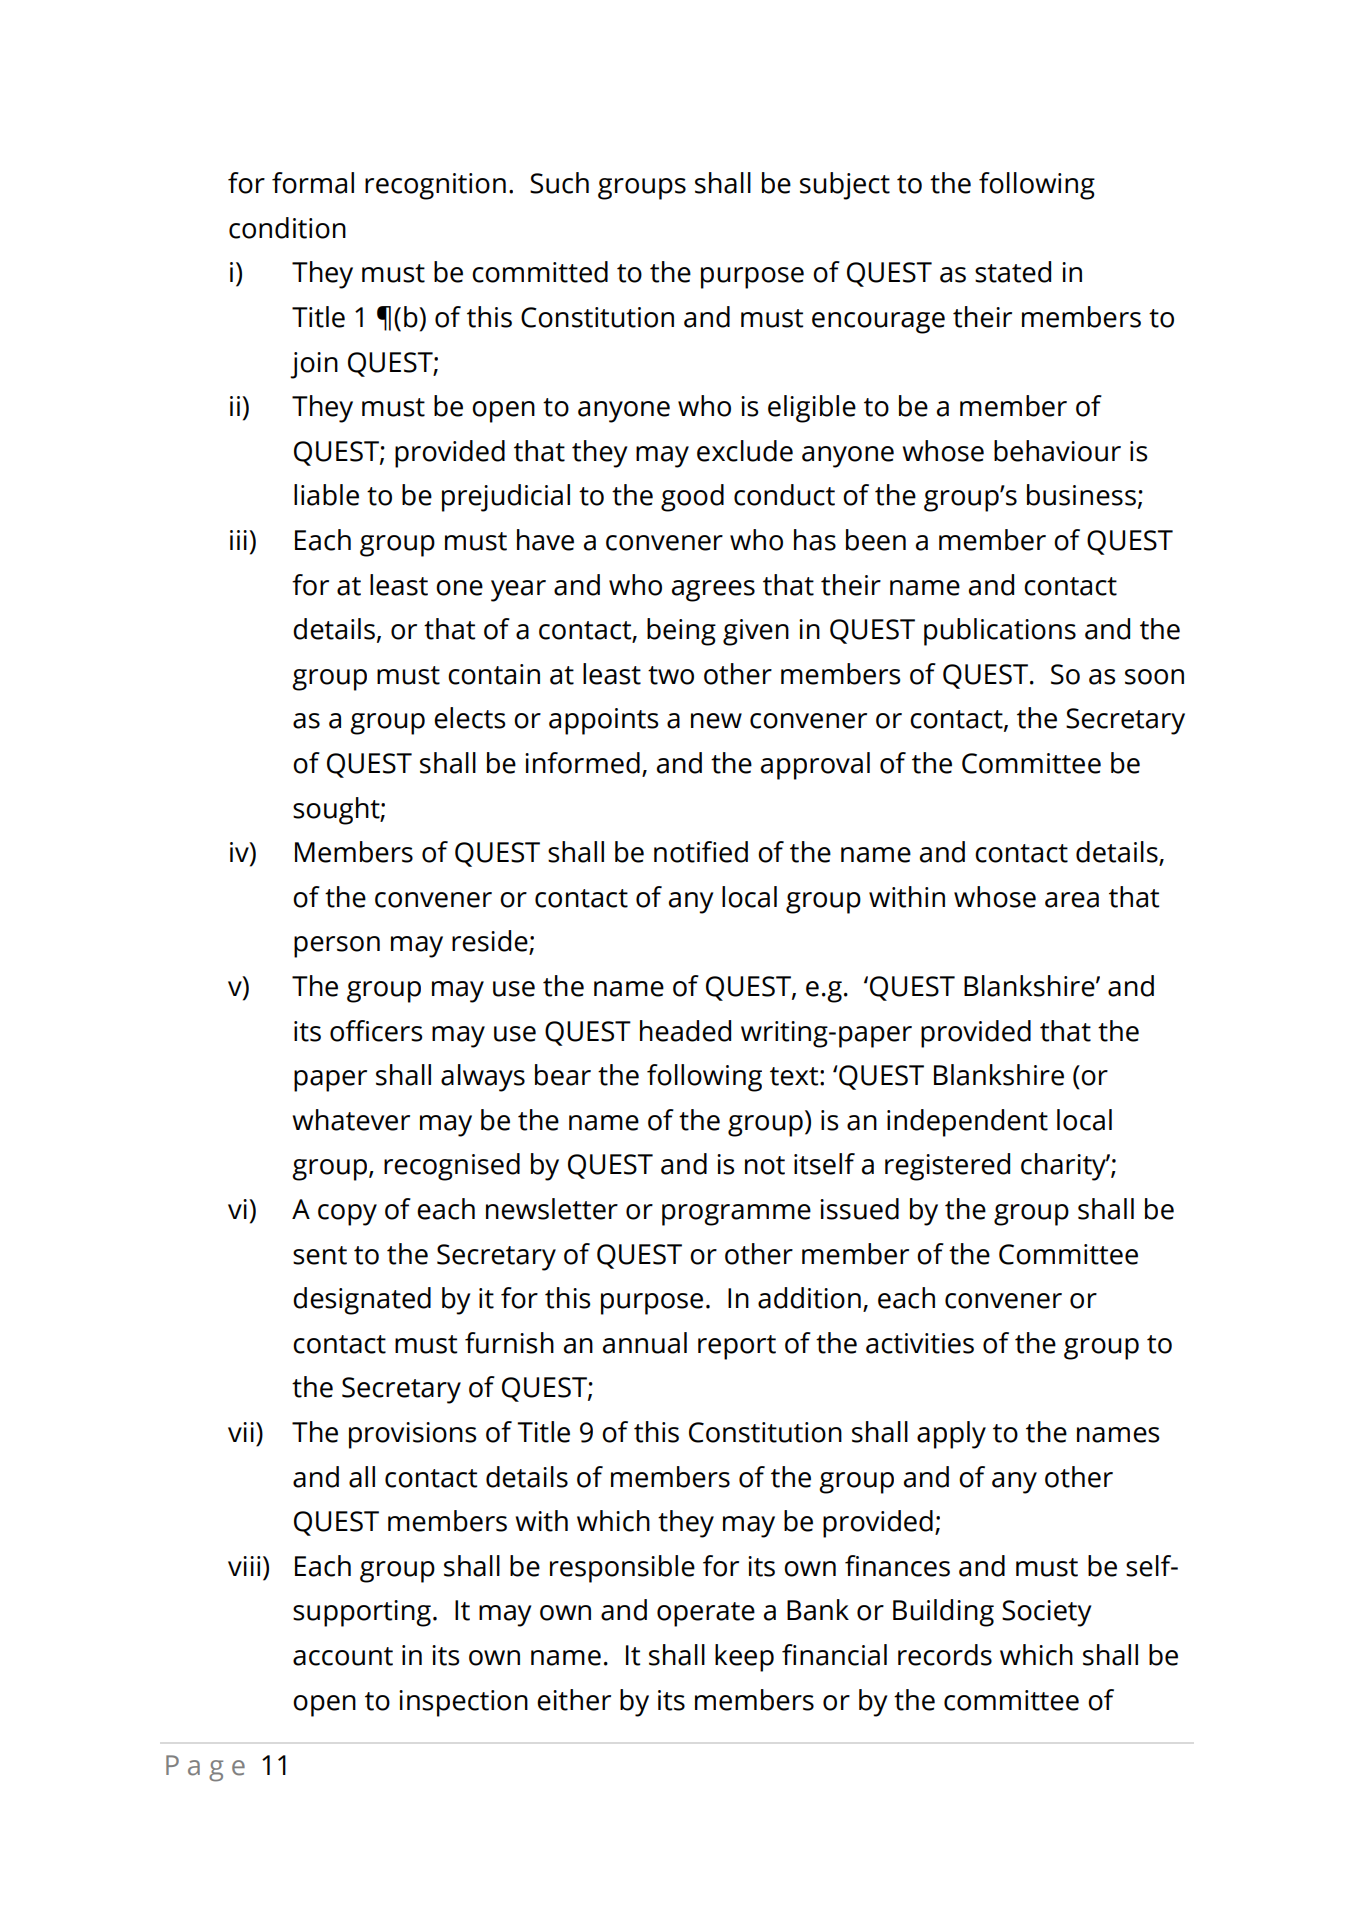  Describe the element at coordinates (326, 495) in the document. I see `liable` at that location.
